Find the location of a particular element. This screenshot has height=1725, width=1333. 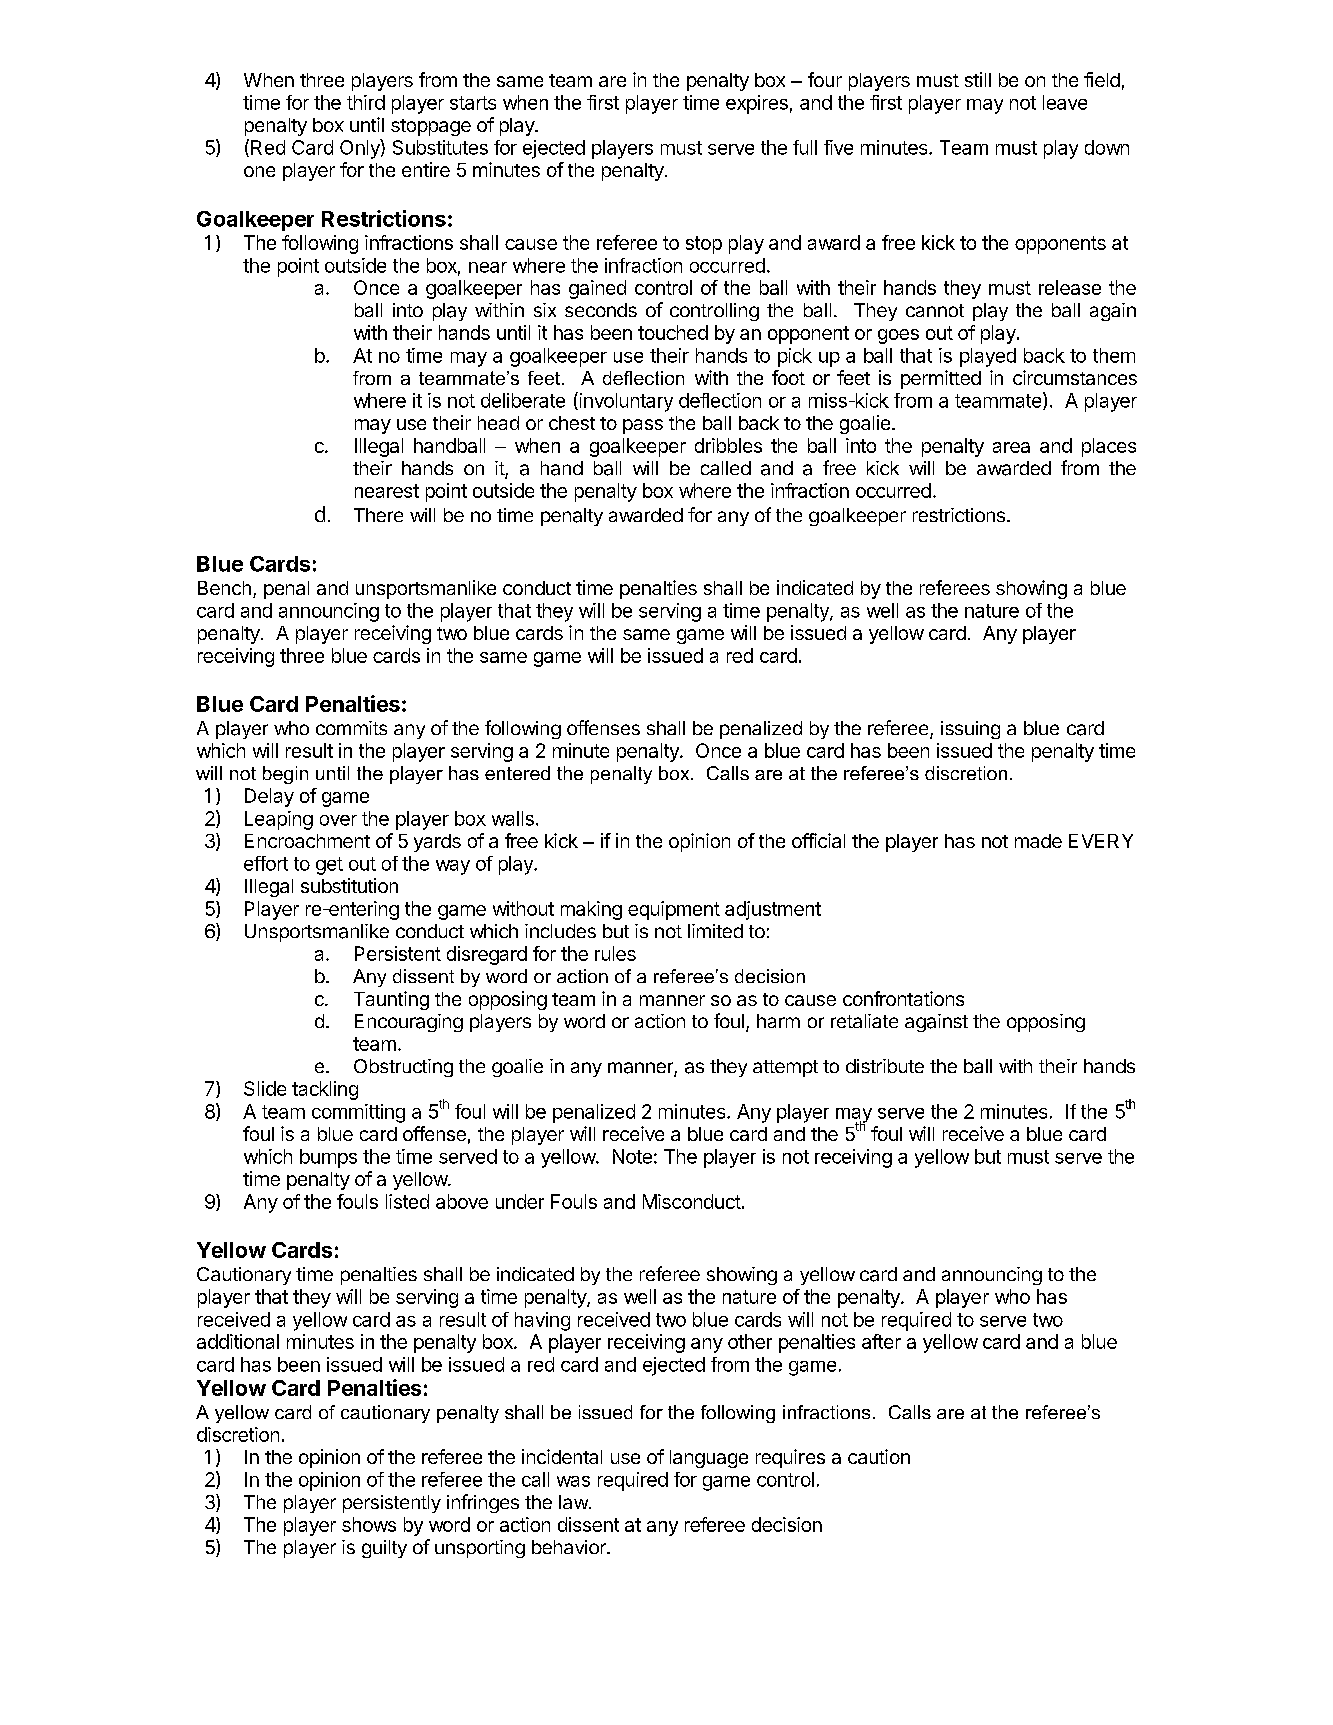

Note is located at coordinates (632, 1156).
